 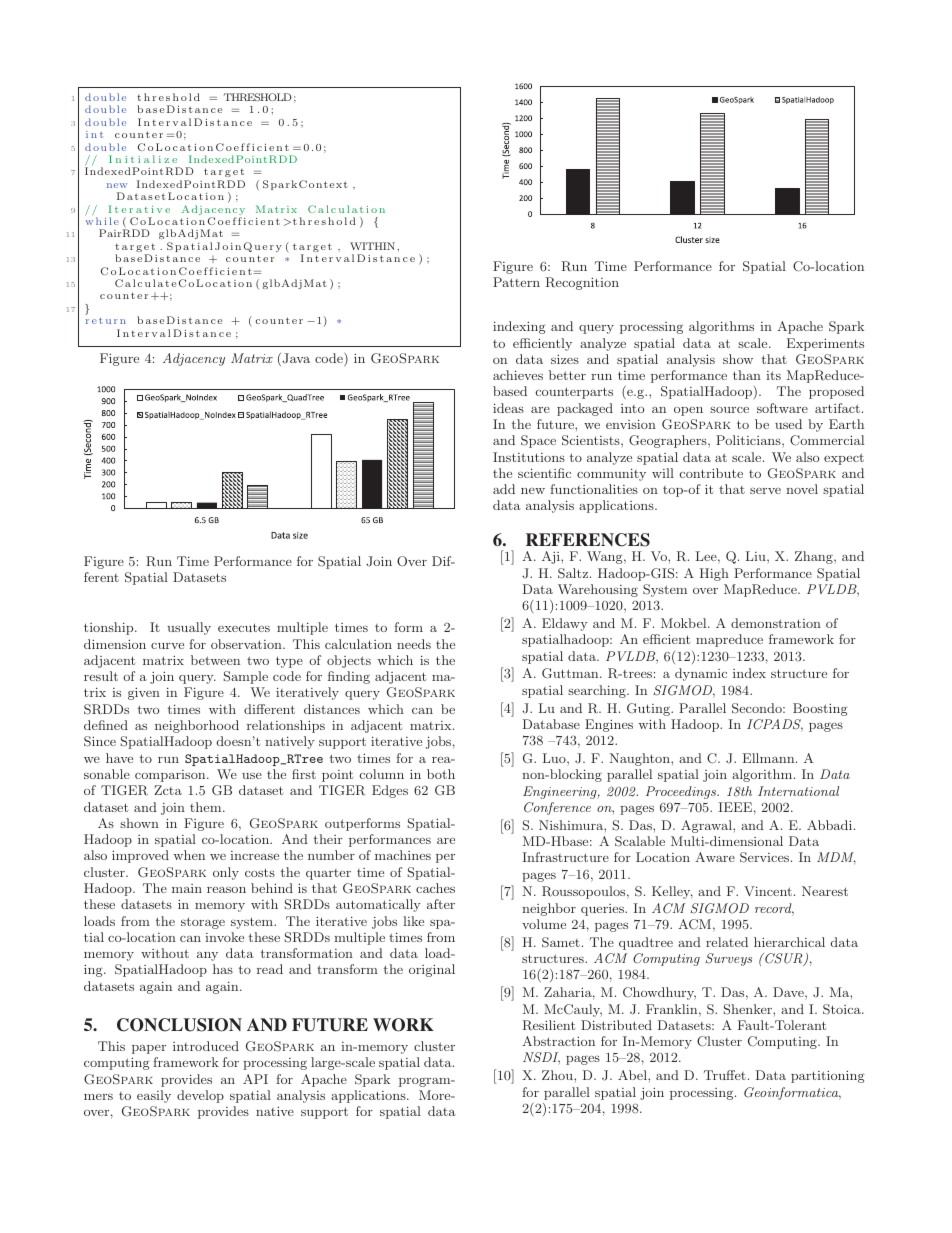 I want to click on Saltz, so click(x=574, y=573).
